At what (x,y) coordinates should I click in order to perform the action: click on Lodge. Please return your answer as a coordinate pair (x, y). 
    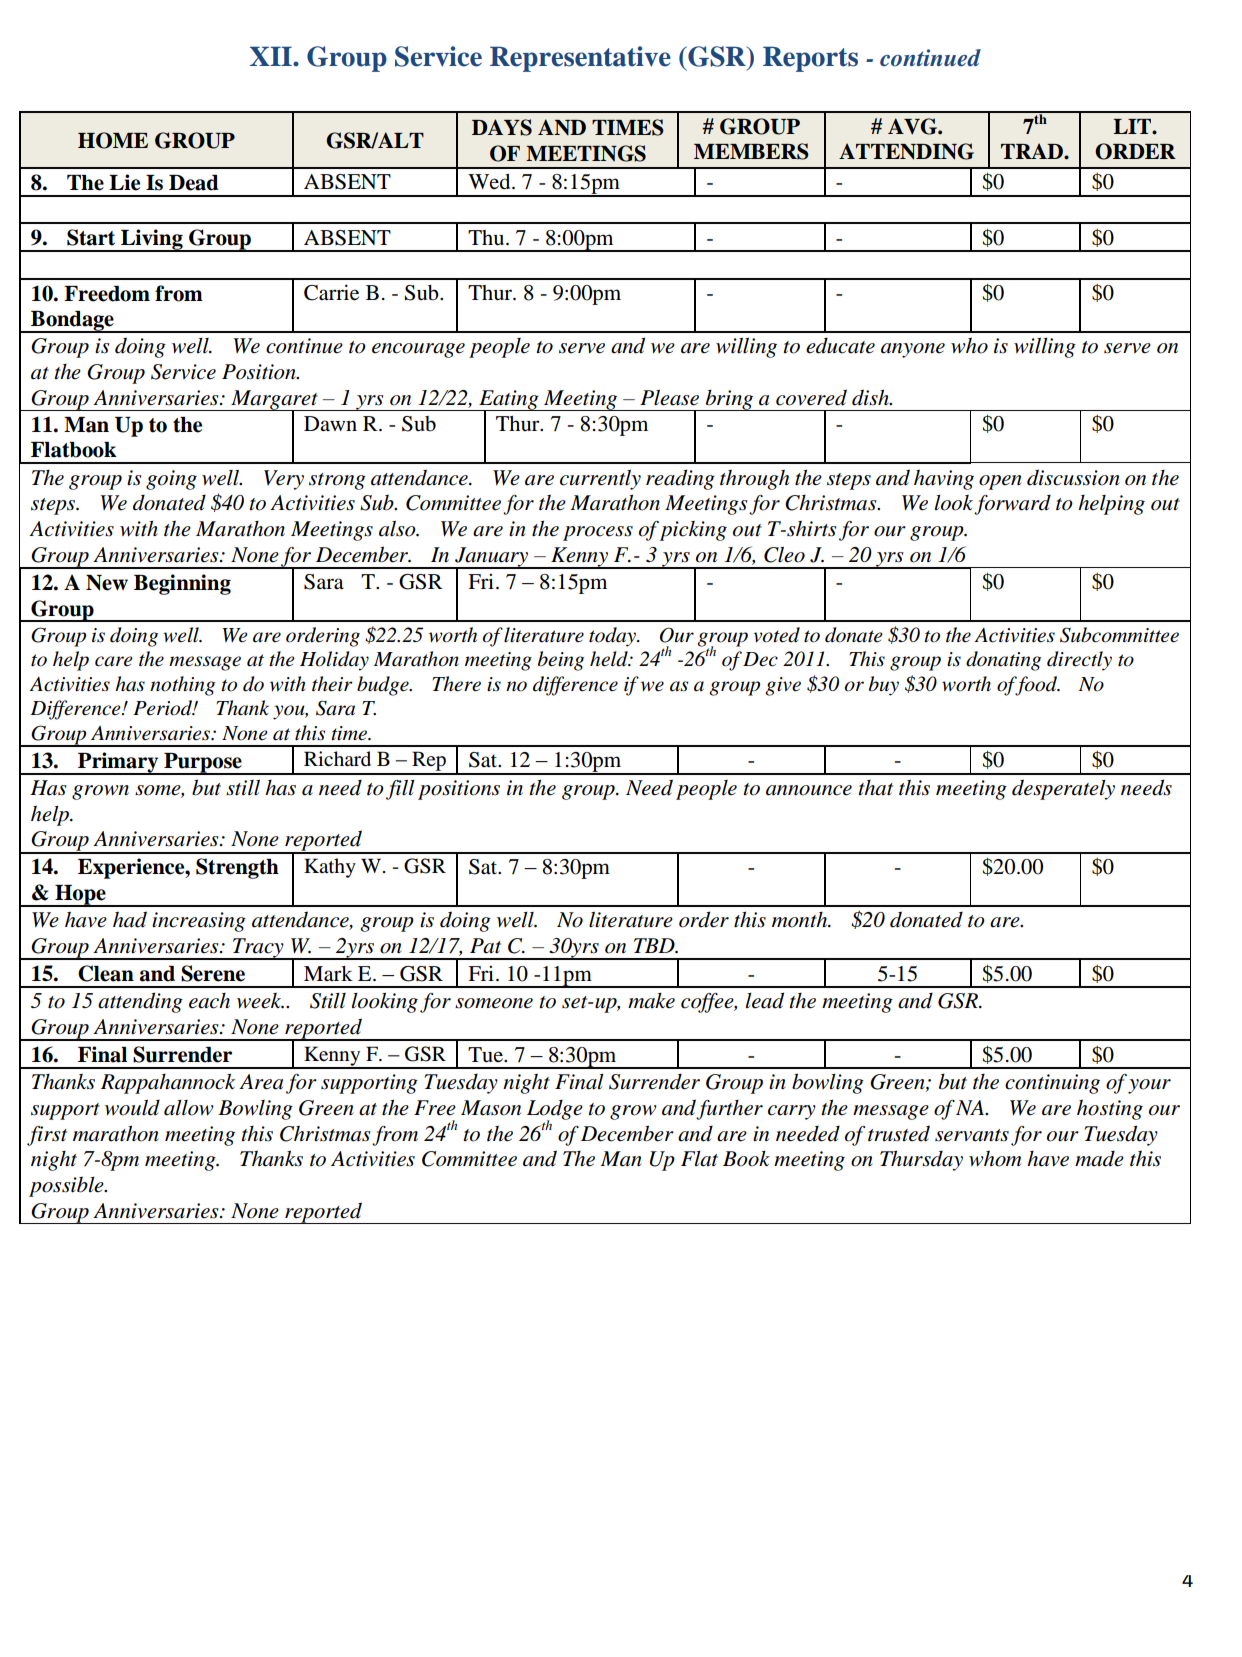
    Looking at the image, I should click on (555, 1110).
